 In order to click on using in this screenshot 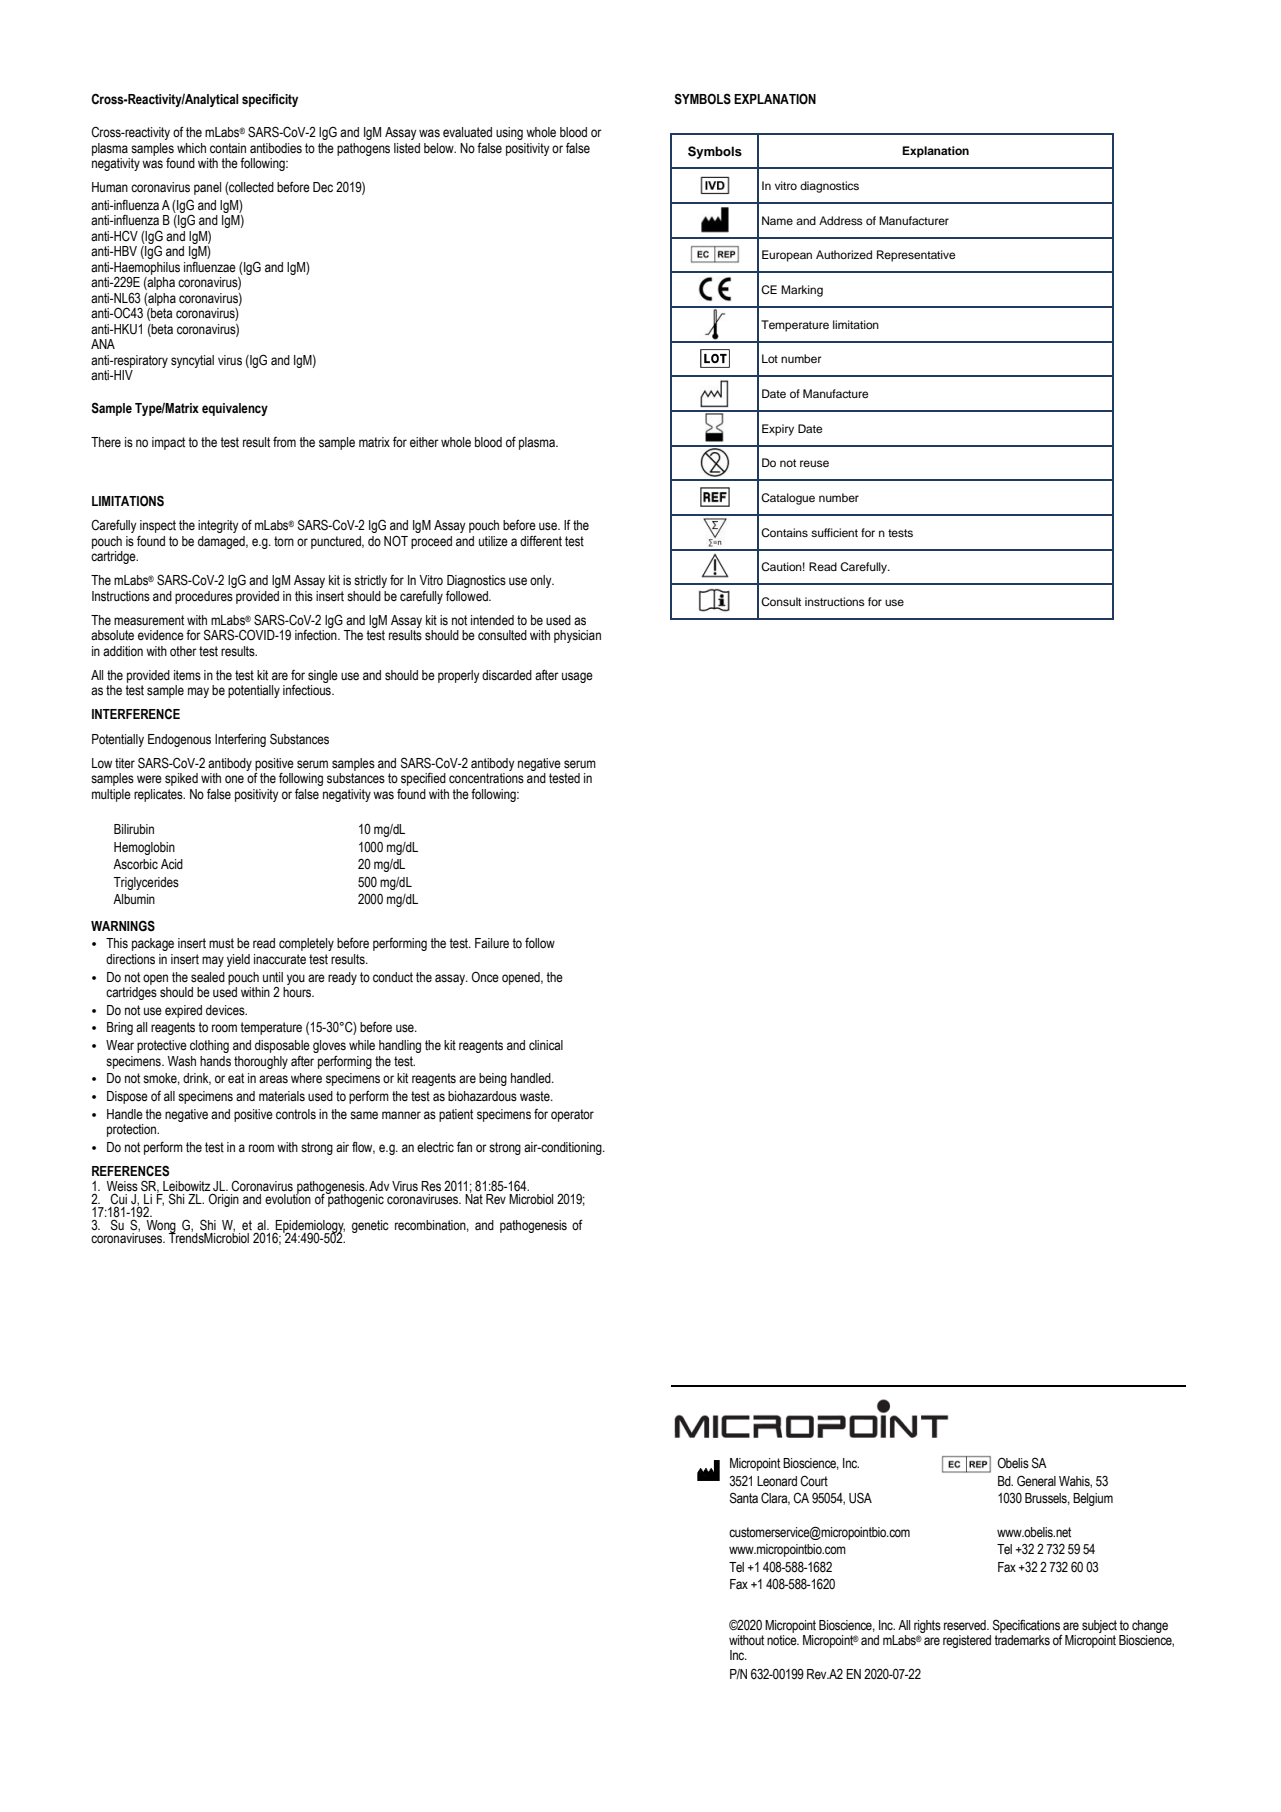, I will do `click(509, 133)`.
